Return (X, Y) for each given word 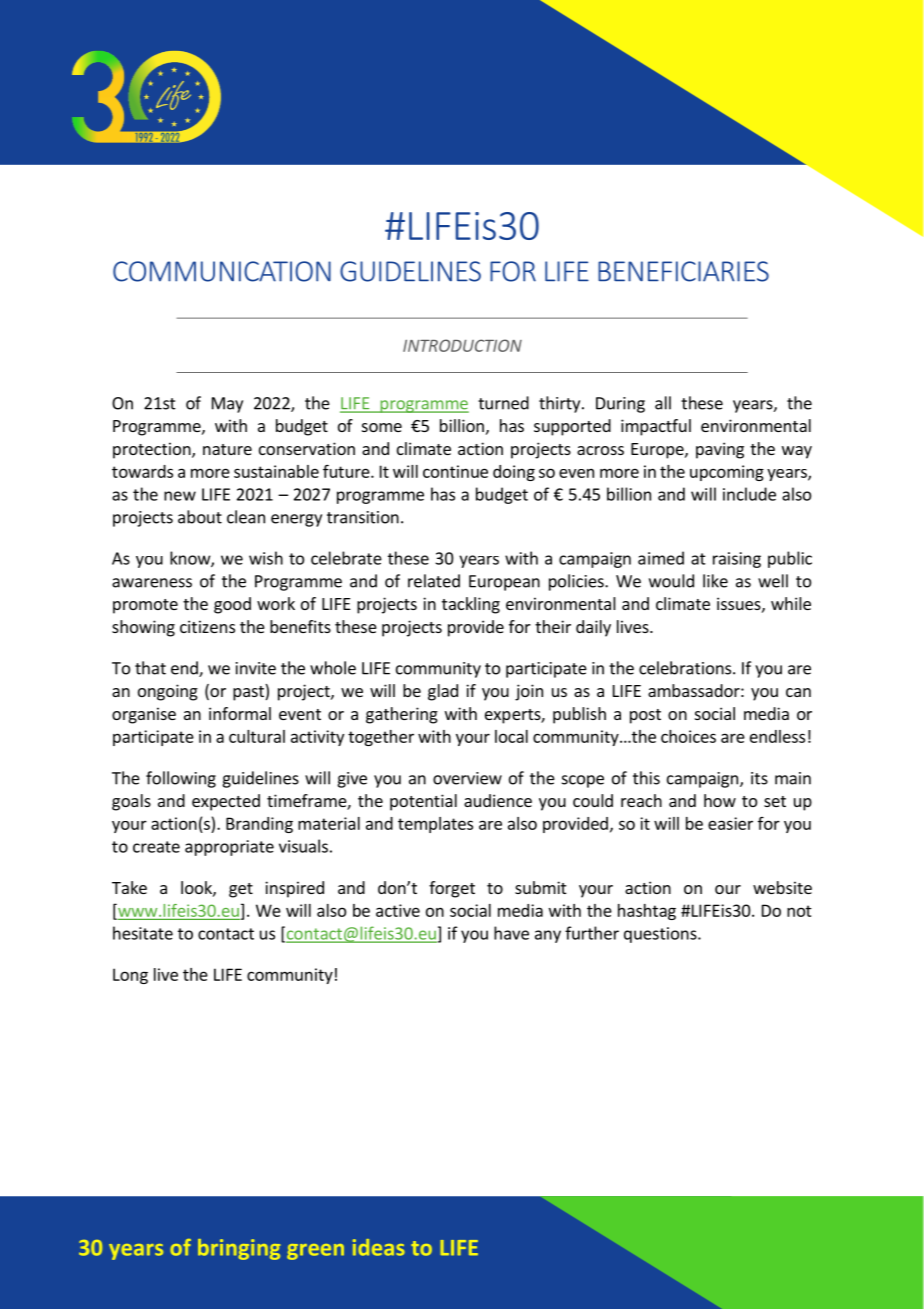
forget (452, 889)
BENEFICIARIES (683, 271)
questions (661, 935)
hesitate (143, 933)
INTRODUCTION (462, 345)
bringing (239, 1249)
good (232, 605)
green (315, 1252)
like (715, 581)
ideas (379, 1247)
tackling (471, 605)
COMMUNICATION (222, 271)
